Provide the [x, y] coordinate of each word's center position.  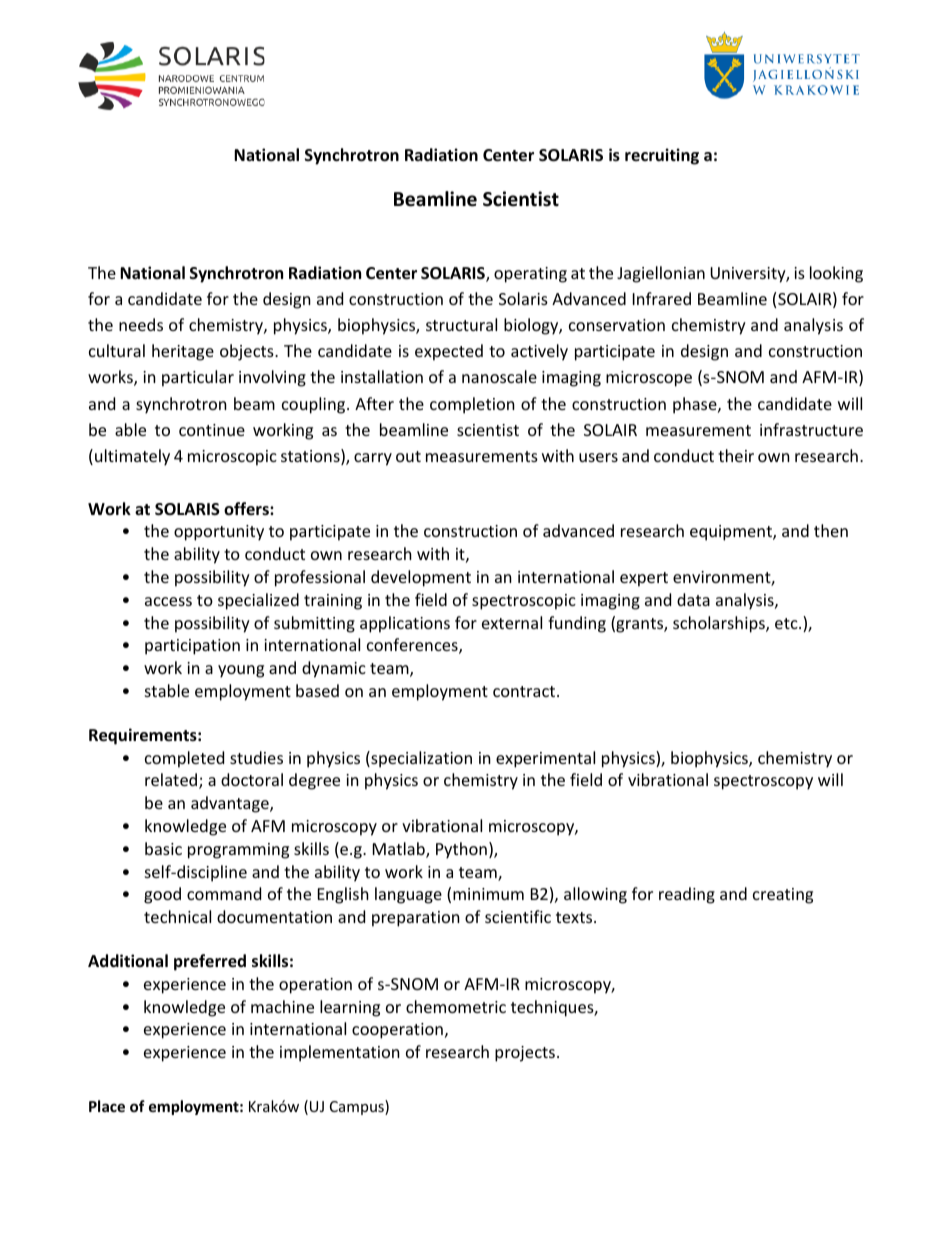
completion [472, 405]
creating [783, 896]
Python [461, 850]
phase [696, 405]
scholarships [720, 624]
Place [107, 1106]
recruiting [662, 156]
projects [525, 1054]
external [512, 622]
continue [212, 430]
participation [192, 647]
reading [687, 895]
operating [530, 275]
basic [163, 848]
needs [141, 324]
